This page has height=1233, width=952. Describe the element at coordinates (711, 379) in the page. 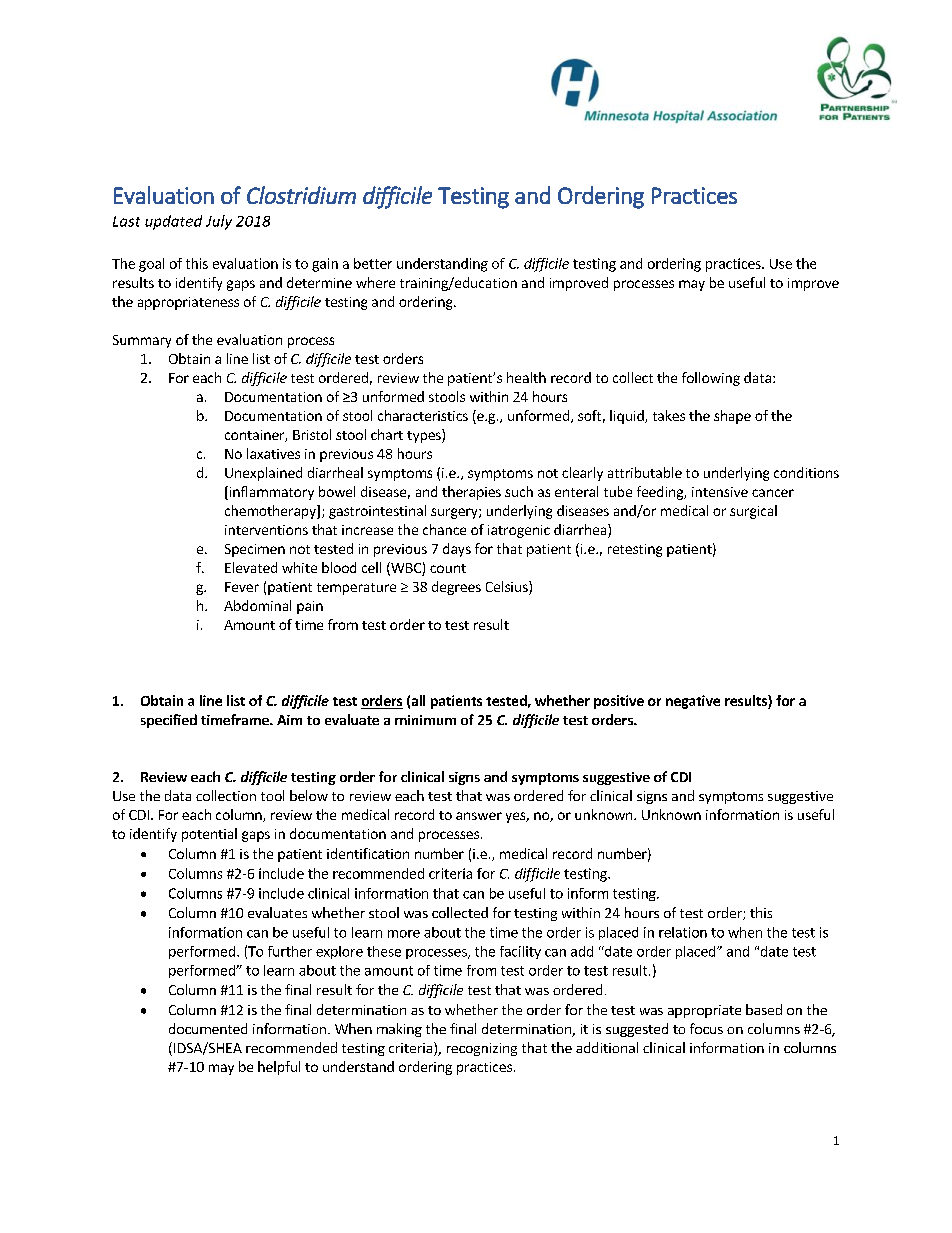

I see `following` at that location.
